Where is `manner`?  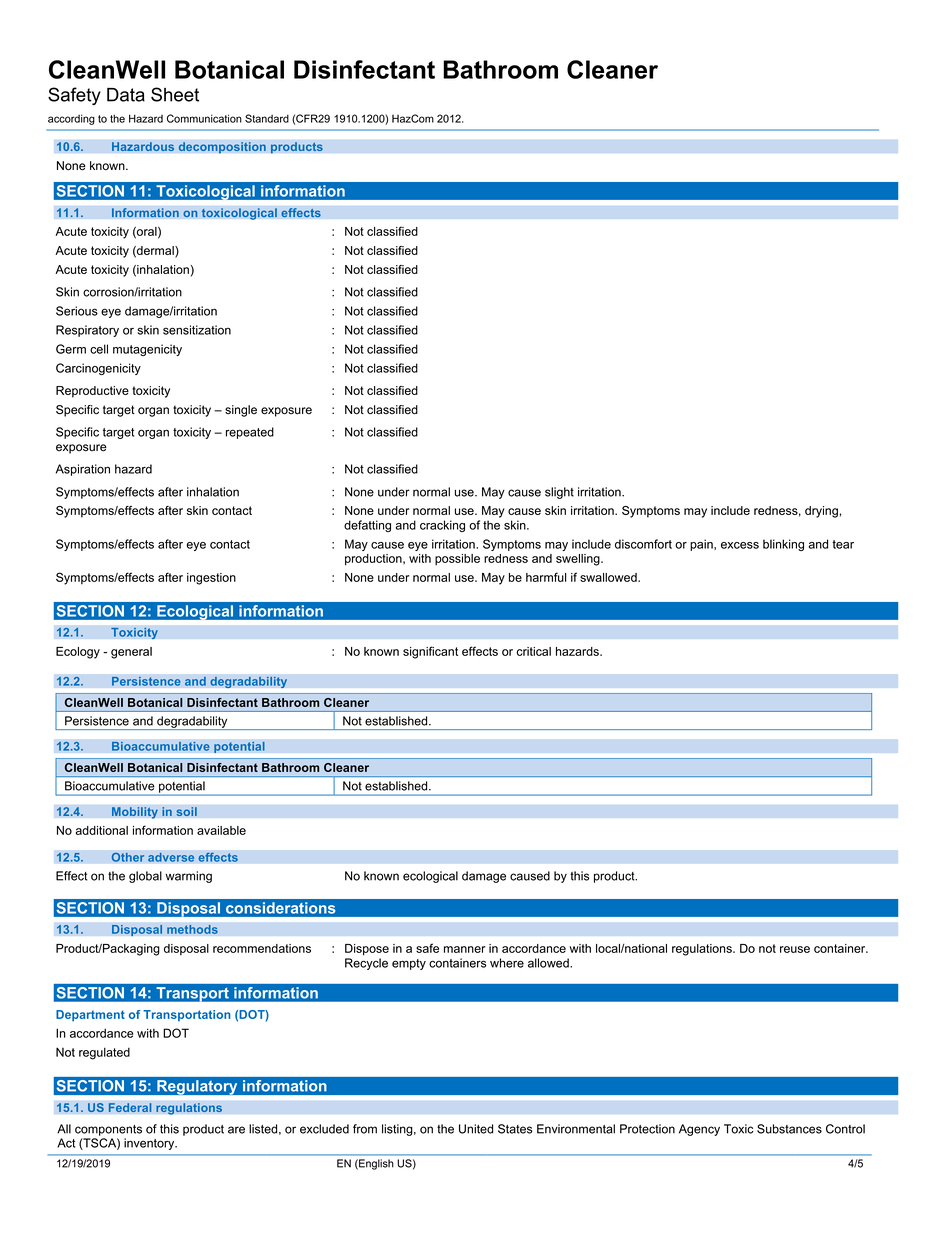
manner is located at coordinates (464, 949).
